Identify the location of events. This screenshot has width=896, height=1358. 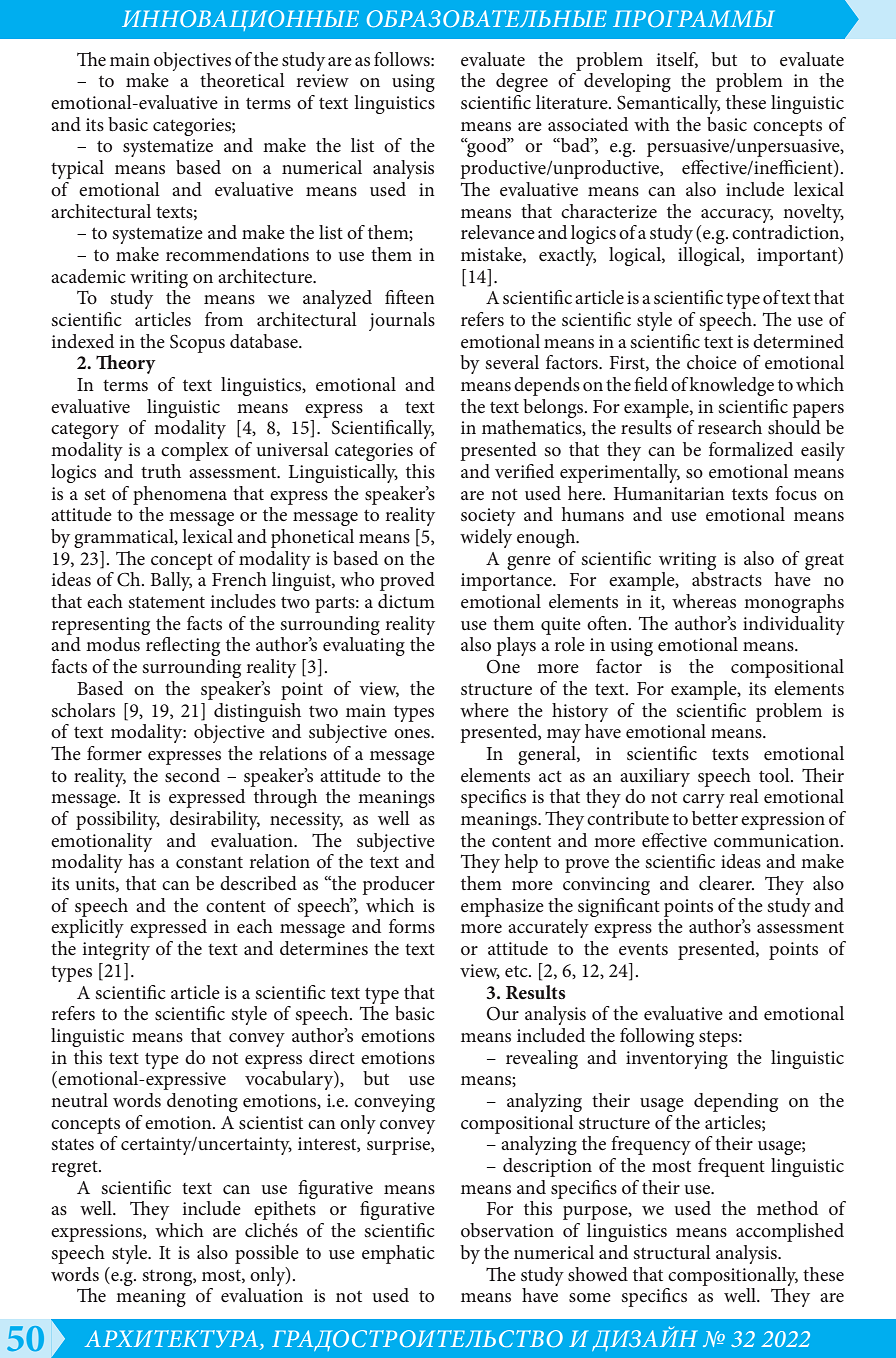
(643, 950).
